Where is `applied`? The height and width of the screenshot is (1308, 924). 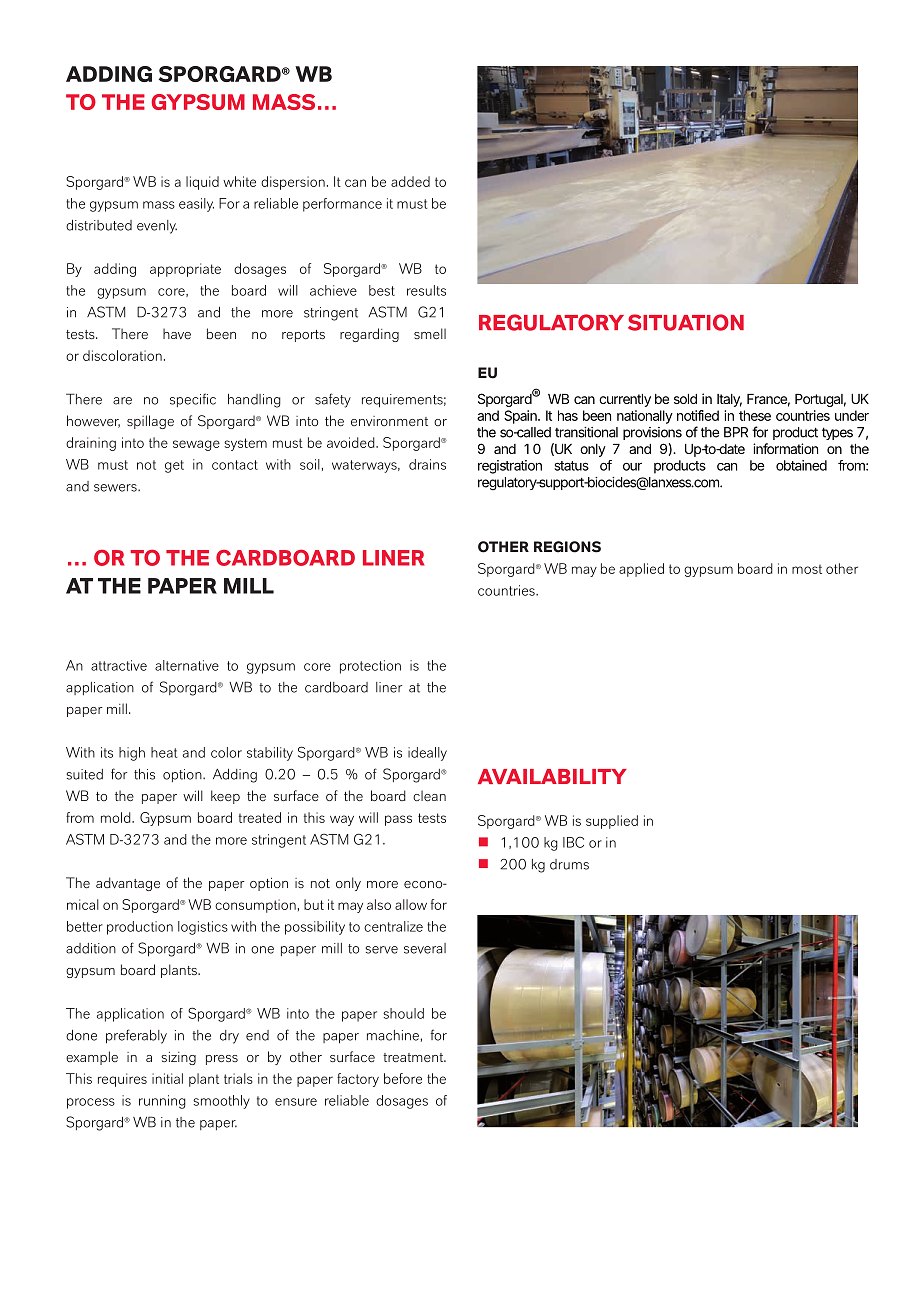
applied is located at coordinates (641, 570).
